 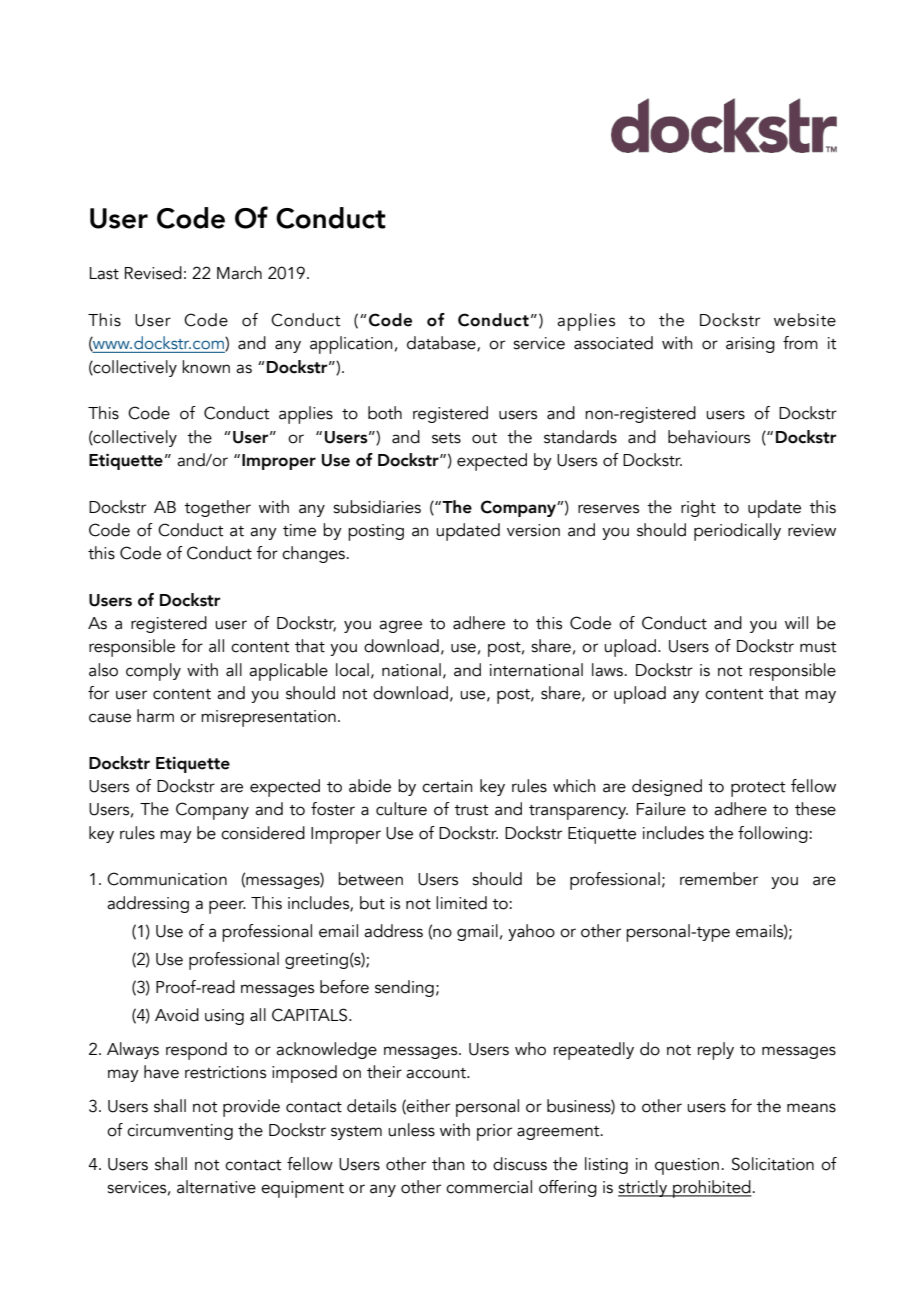 What do you see at coordinates (442, 344) in the image?
I see `database` at bounding box center [442, 344].
